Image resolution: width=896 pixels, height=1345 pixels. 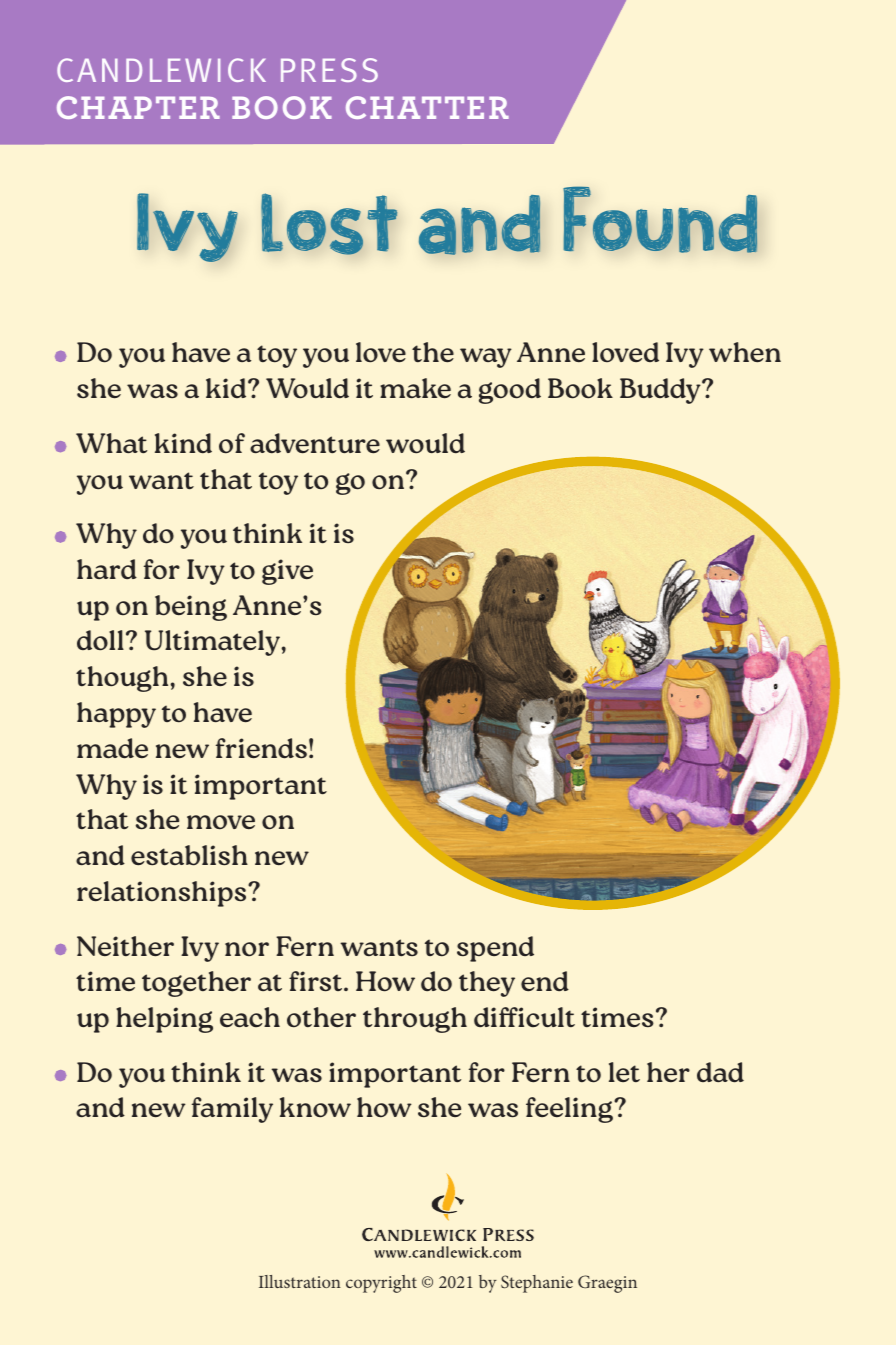 I want to click on make, so click(x=415, y=388).
